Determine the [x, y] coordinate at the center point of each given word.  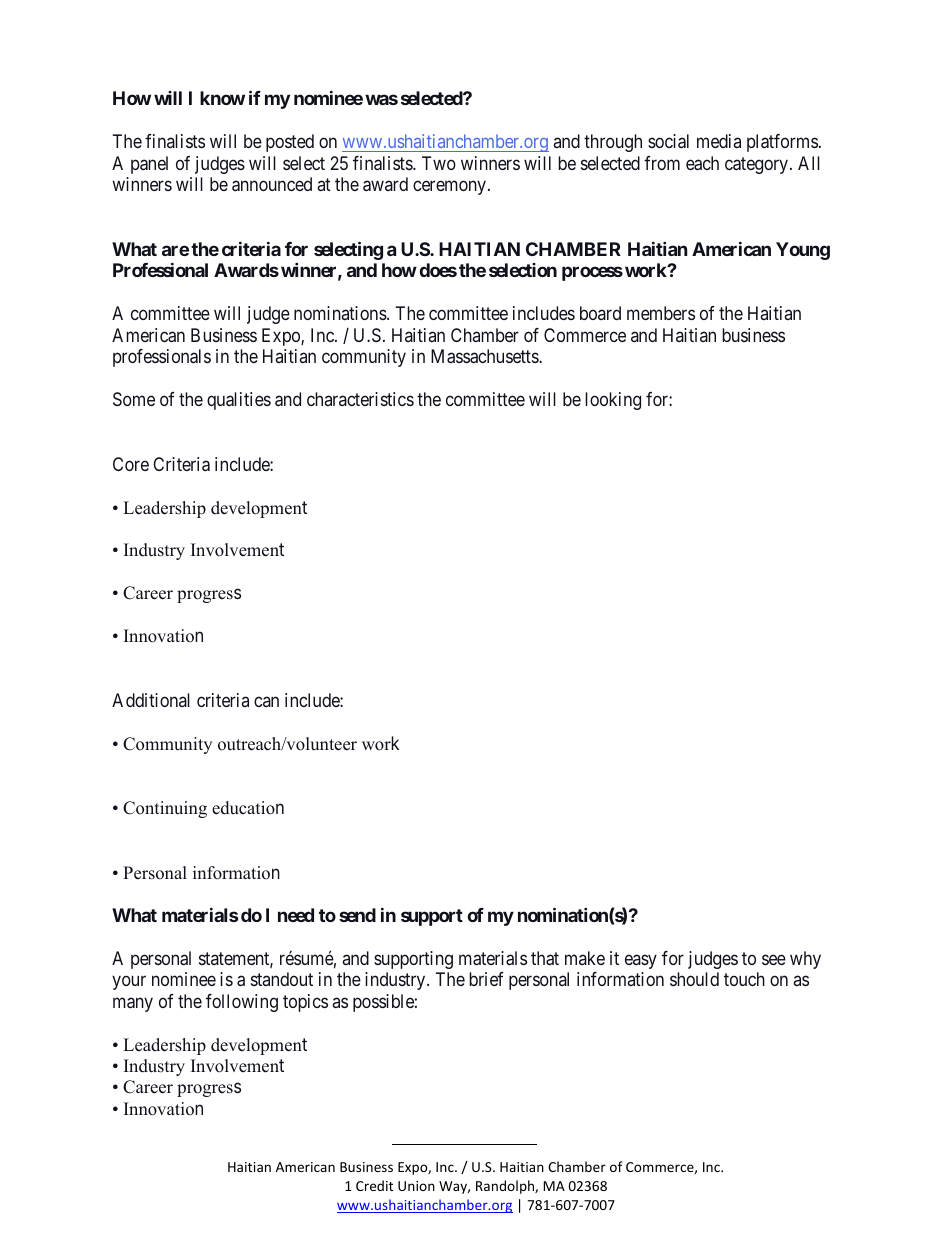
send [357, 915]
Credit [374, 1185]
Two [439, 163]
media [719, 141]
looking [613, 401]
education [248, 808]
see [774, 959]
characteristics [360, 399]
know [222, 98]
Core [131, 464]
